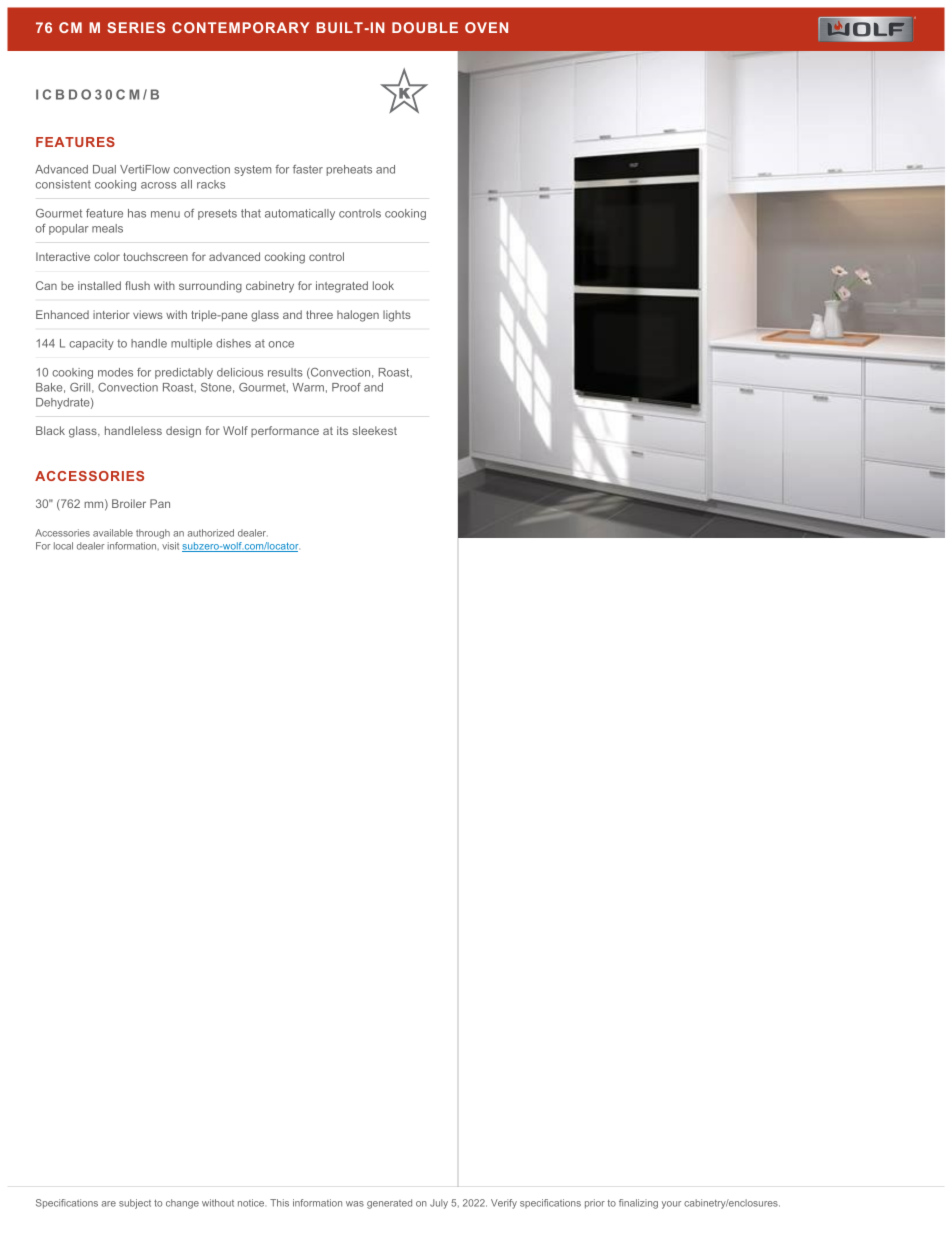 Image resolution: width=952 pixels, height=1233 pixels. What do you see at coordinates (136, 27) in the screenshot?
I see `SERIES` at bounding box center [136, 27].
